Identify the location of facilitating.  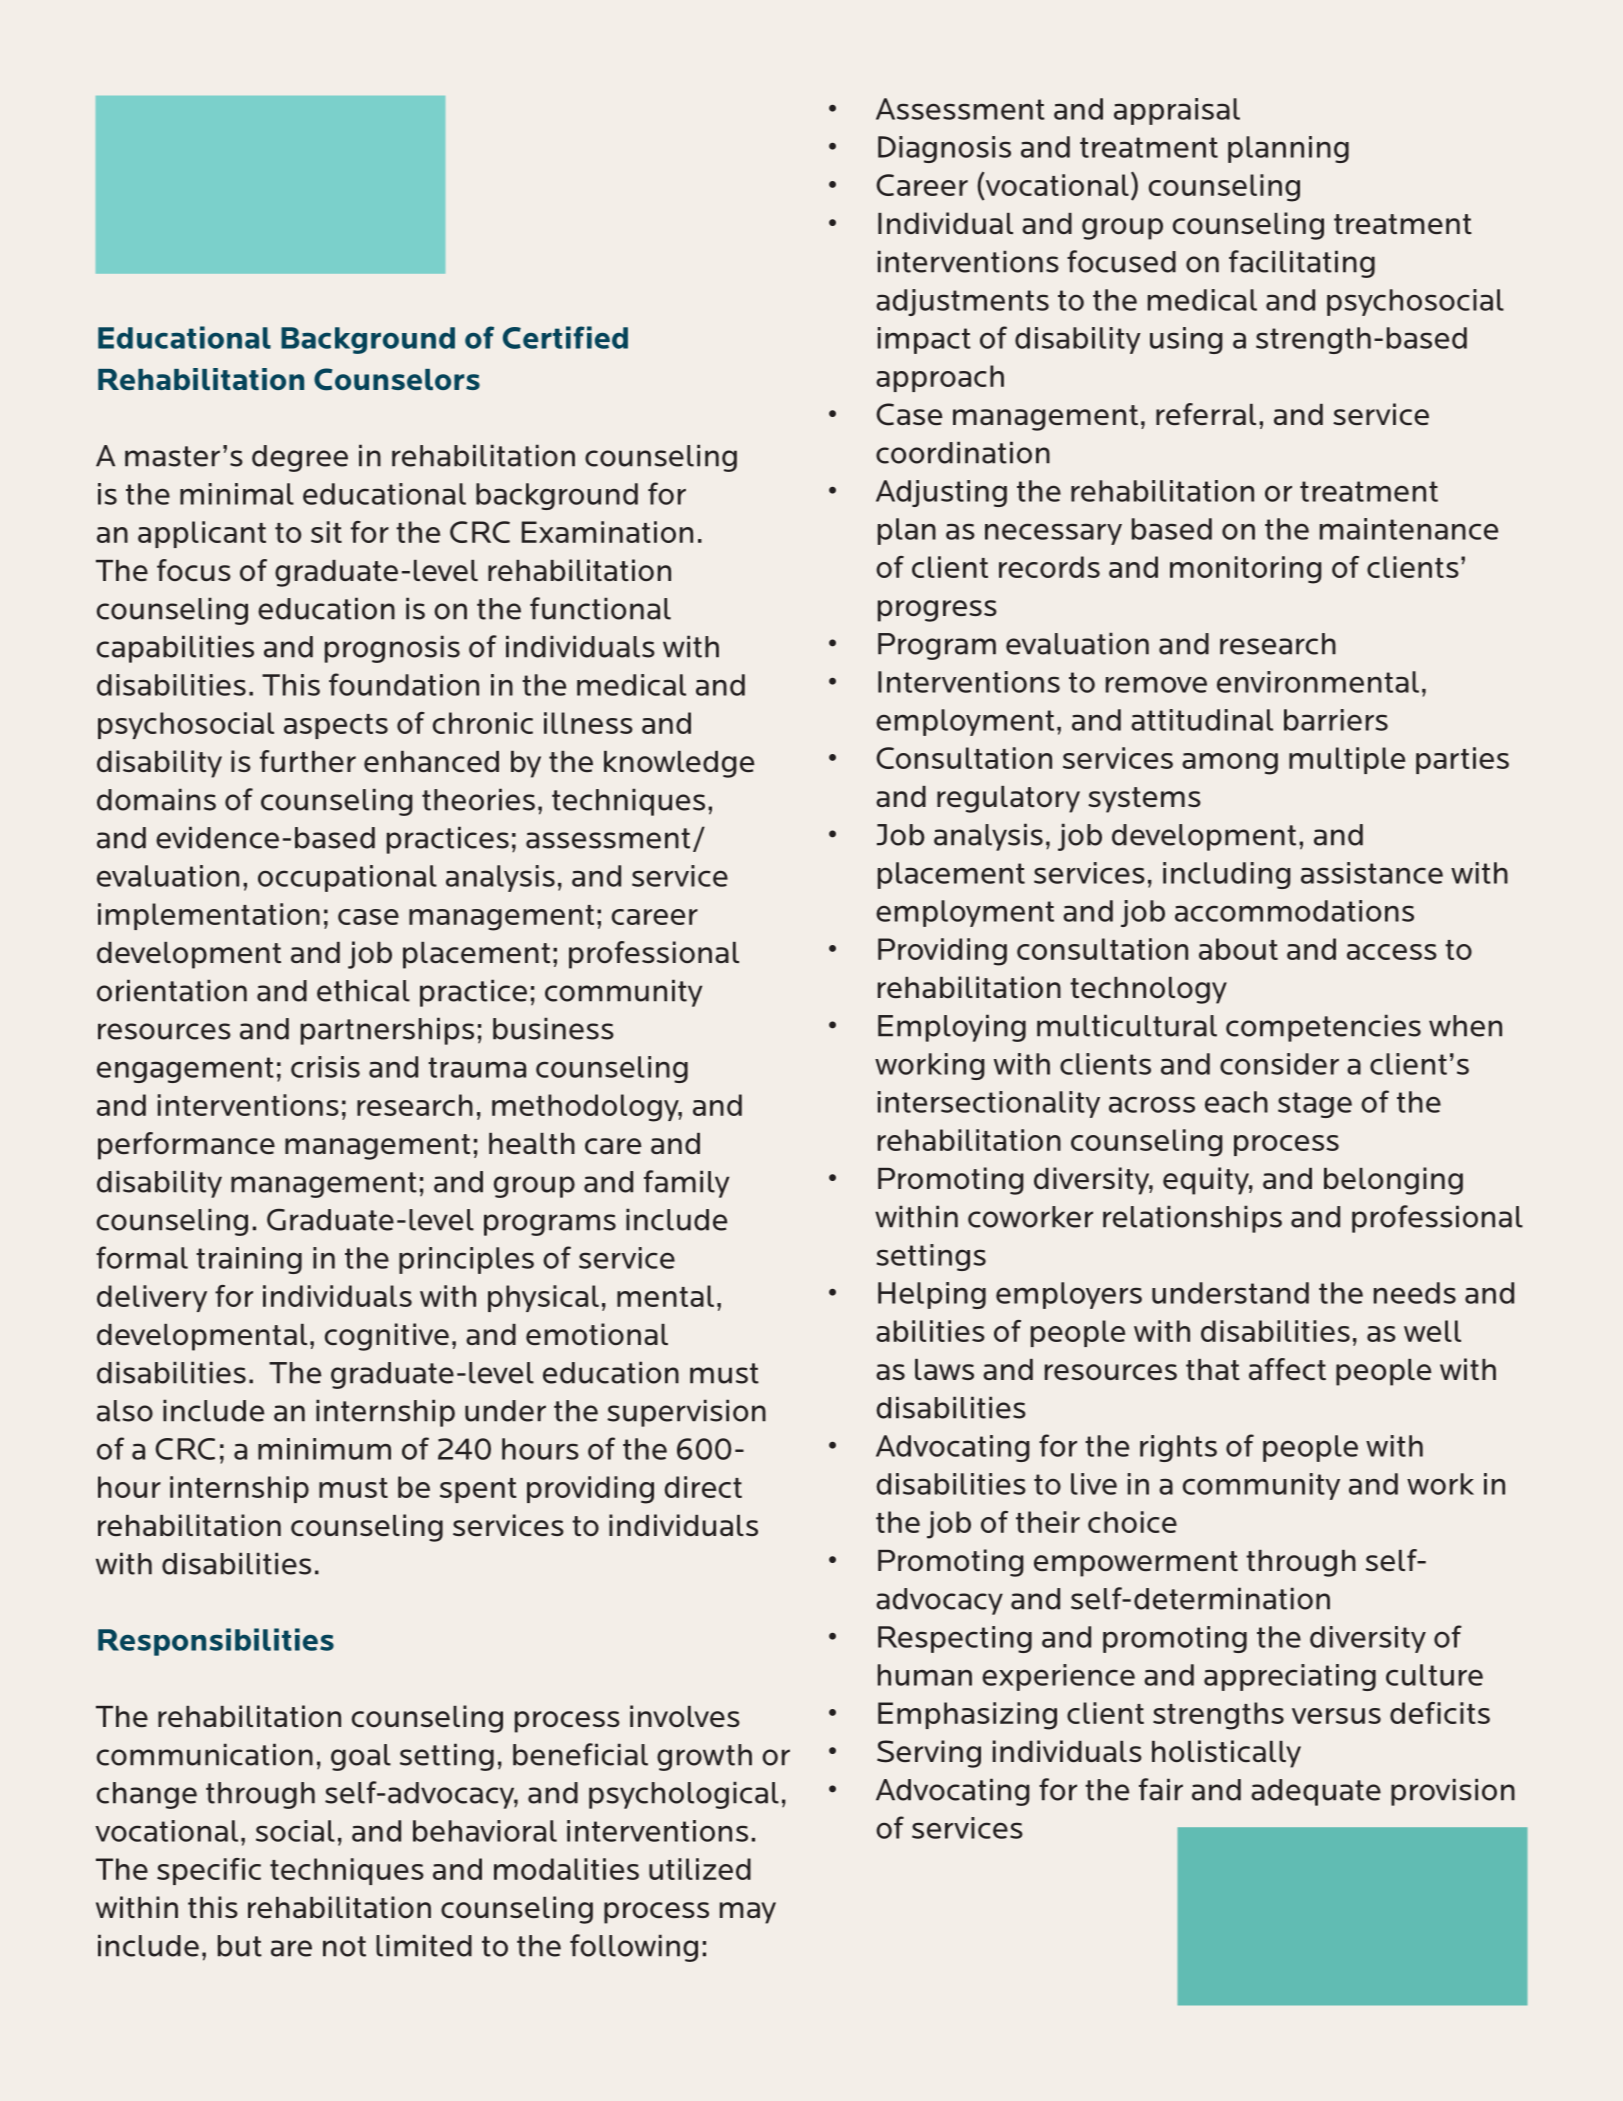
(1302, 264).
